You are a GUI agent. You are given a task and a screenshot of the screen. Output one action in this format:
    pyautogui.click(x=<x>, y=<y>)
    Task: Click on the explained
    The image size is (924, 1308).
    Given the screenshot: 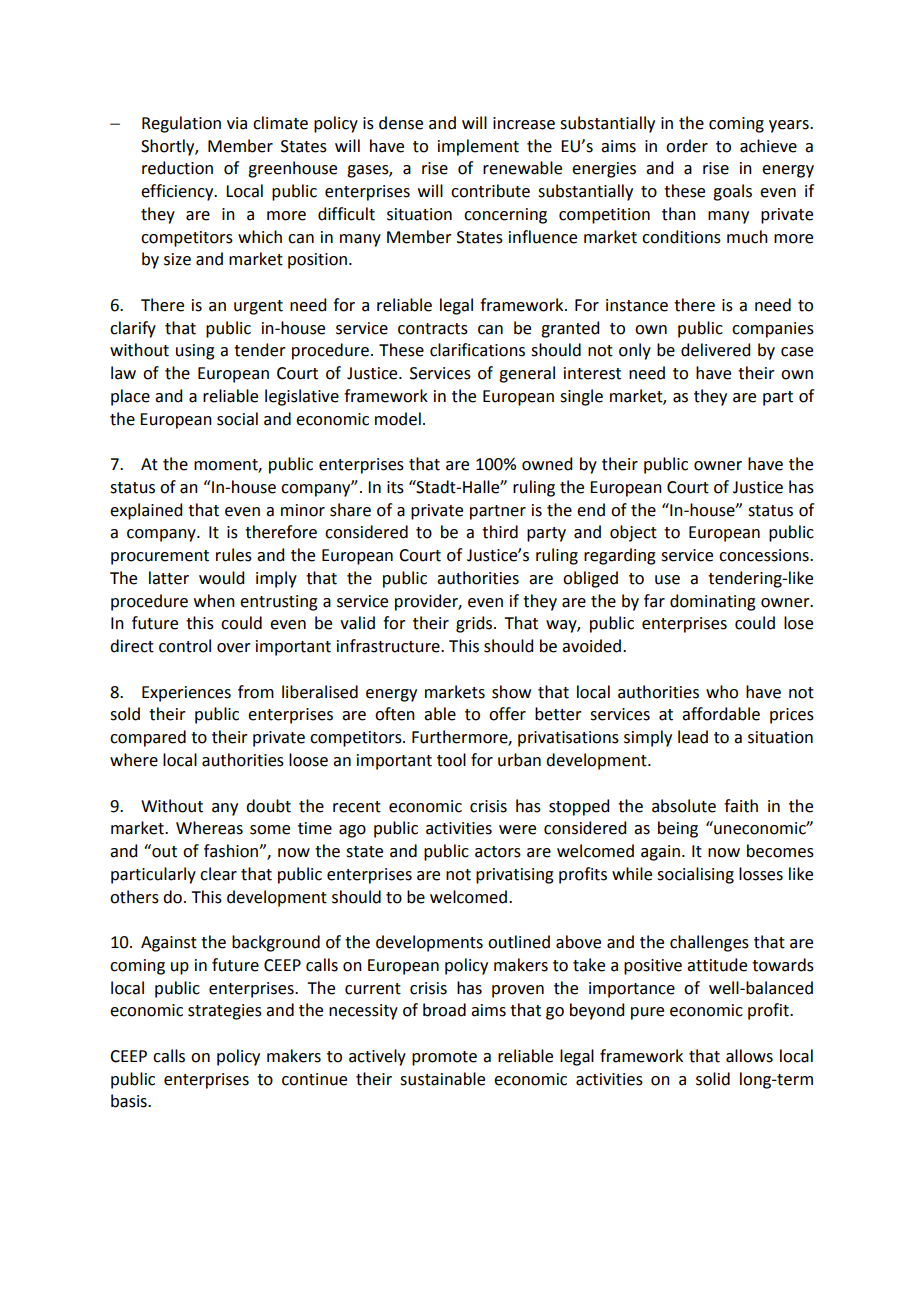 What is the action you would take?
    pyautogui.click(x=146, y=511)
